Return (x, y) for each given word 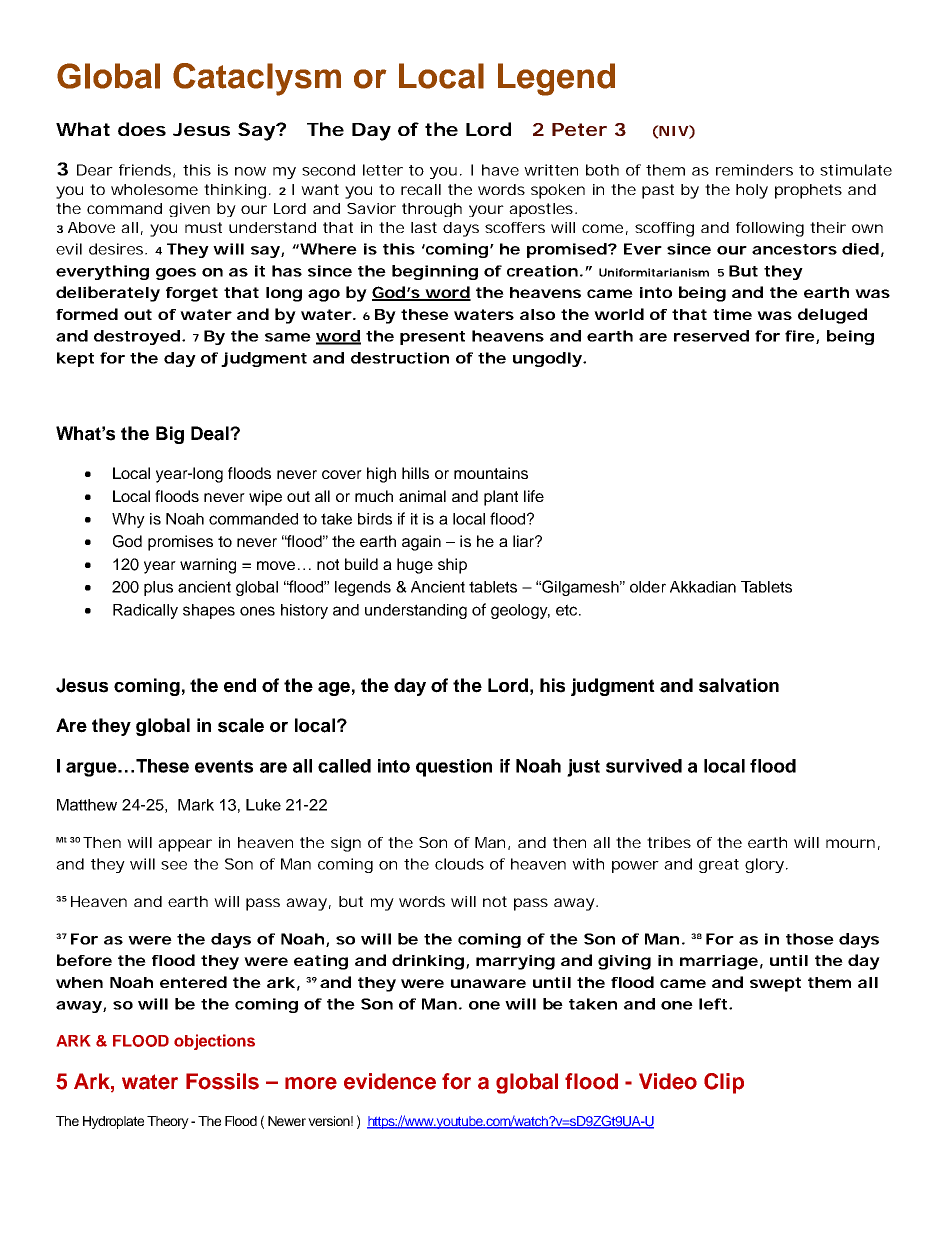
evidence (390, 1081)
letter (383, 170)
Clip (724, 1083)
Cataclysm (257, 79)
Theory (168, 1122)
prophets (808, 191)
